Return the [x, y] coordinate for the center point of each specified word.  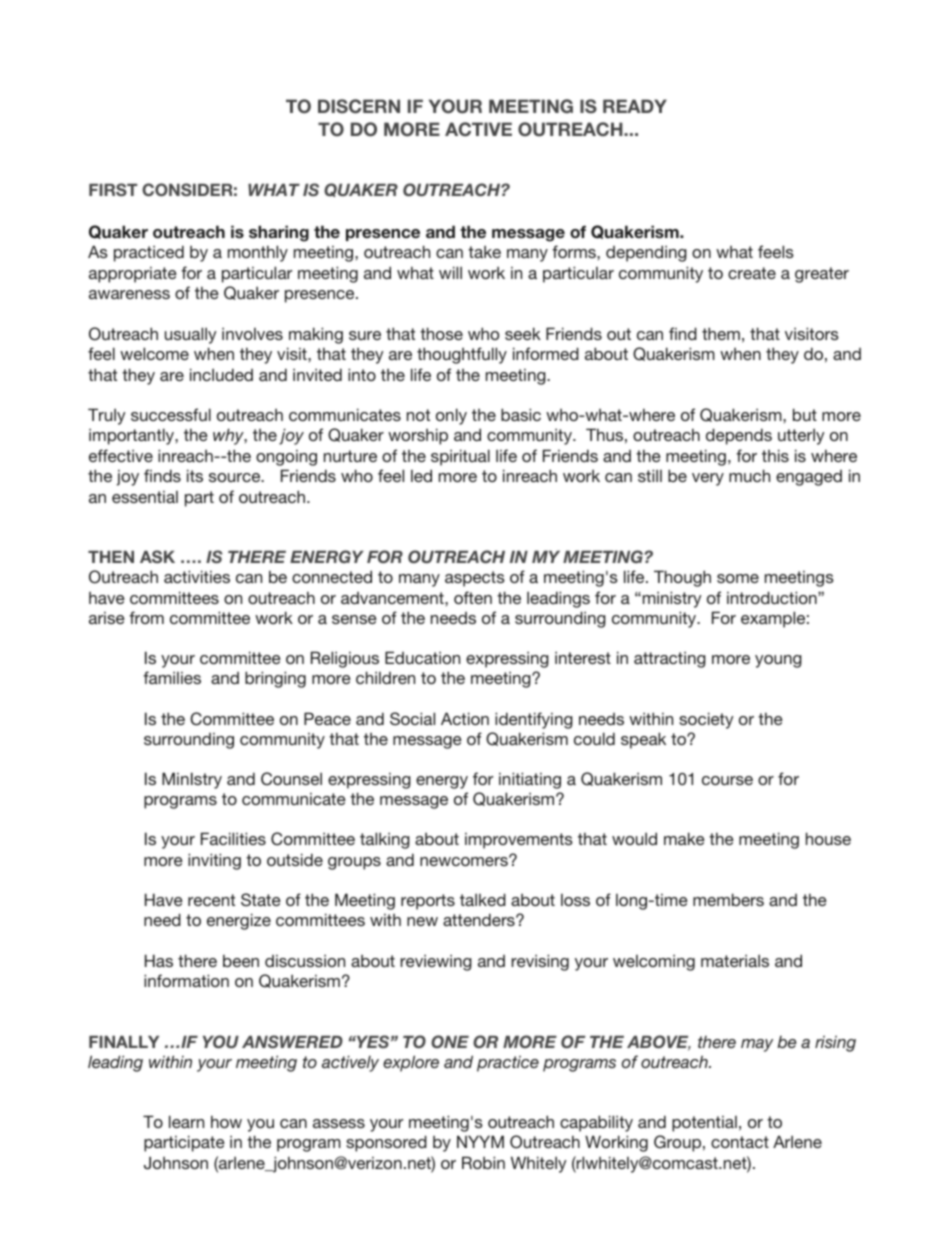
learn [186, 1121]
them [721, 333]
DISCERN [359, 106]
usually [190, 335]
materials [735, 960]
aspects [475, 579]
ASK [157, 556]
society [706, 720]
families [172, 677]
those [441, 333]
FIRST [113, 189]
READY [635, 106]
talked [483, 899]
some [738, 578]
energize [239, 921]
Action [465, 718]
